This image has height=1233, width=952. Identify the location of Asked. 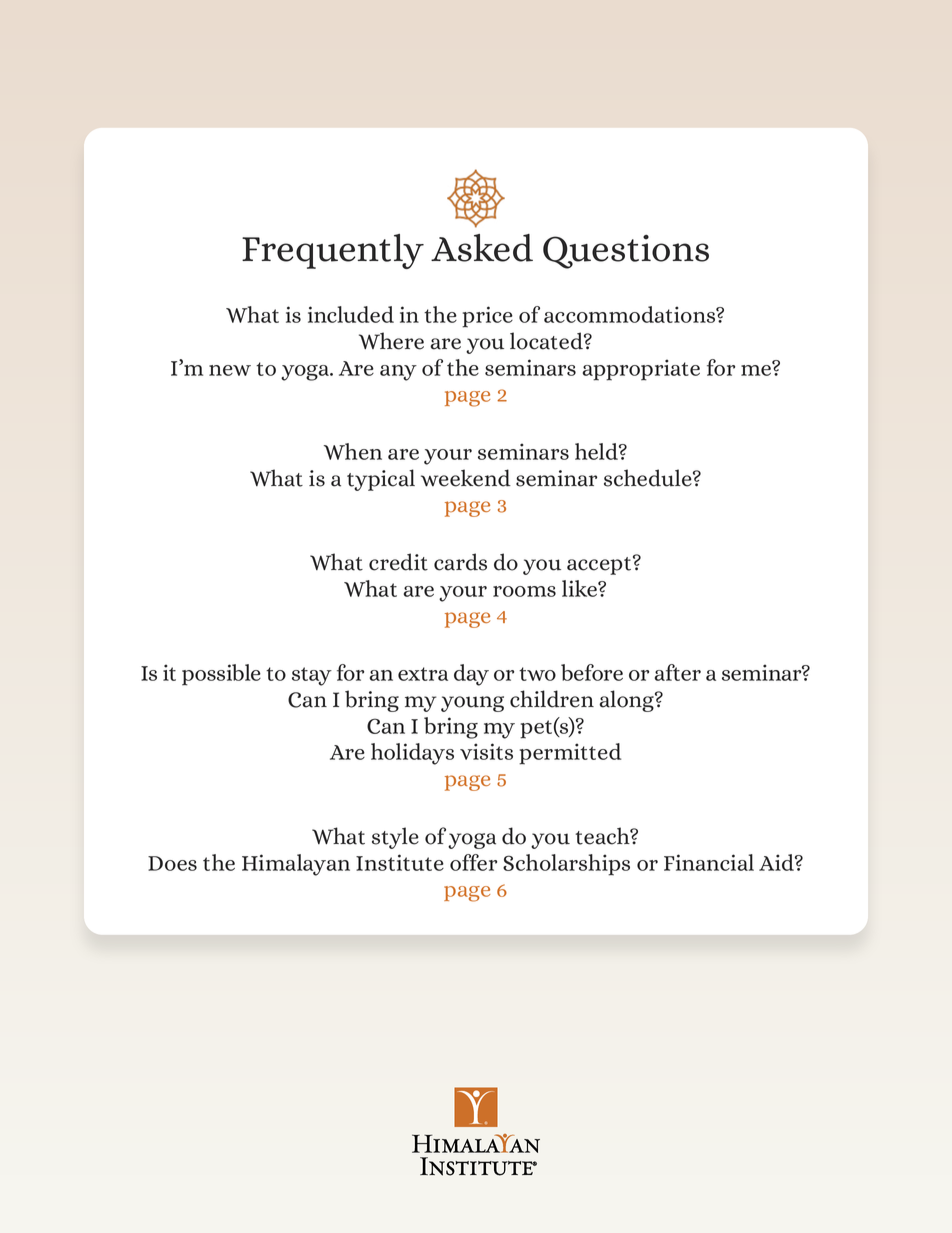
(482, 248).
